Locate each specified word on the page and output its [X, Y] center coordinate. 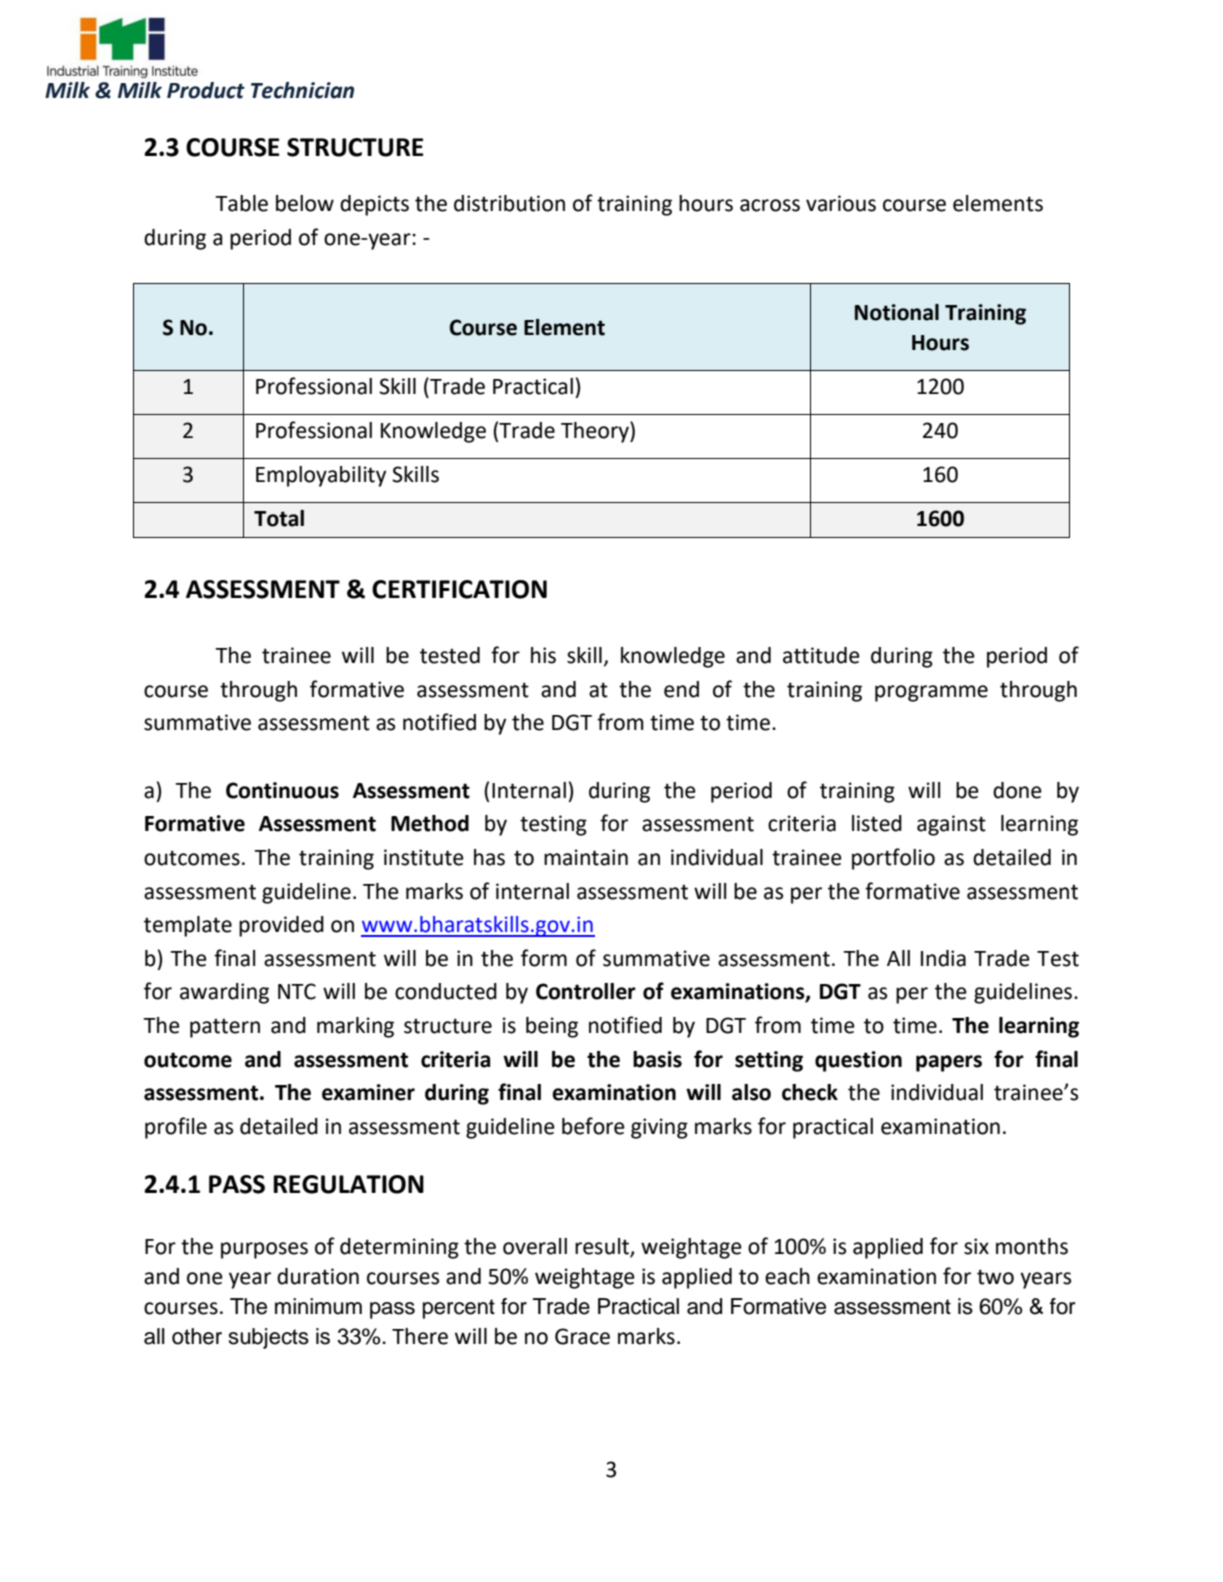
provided [281, 926]
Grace [582, 1336]
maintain [586, 857]
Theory [596, 432]
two [995, 1277]
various [841, 203]
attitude [821, 655]
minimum [318, 1306]
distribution [509, 203]
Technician [302, 90]
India [943, 958]
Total [279, 518]
